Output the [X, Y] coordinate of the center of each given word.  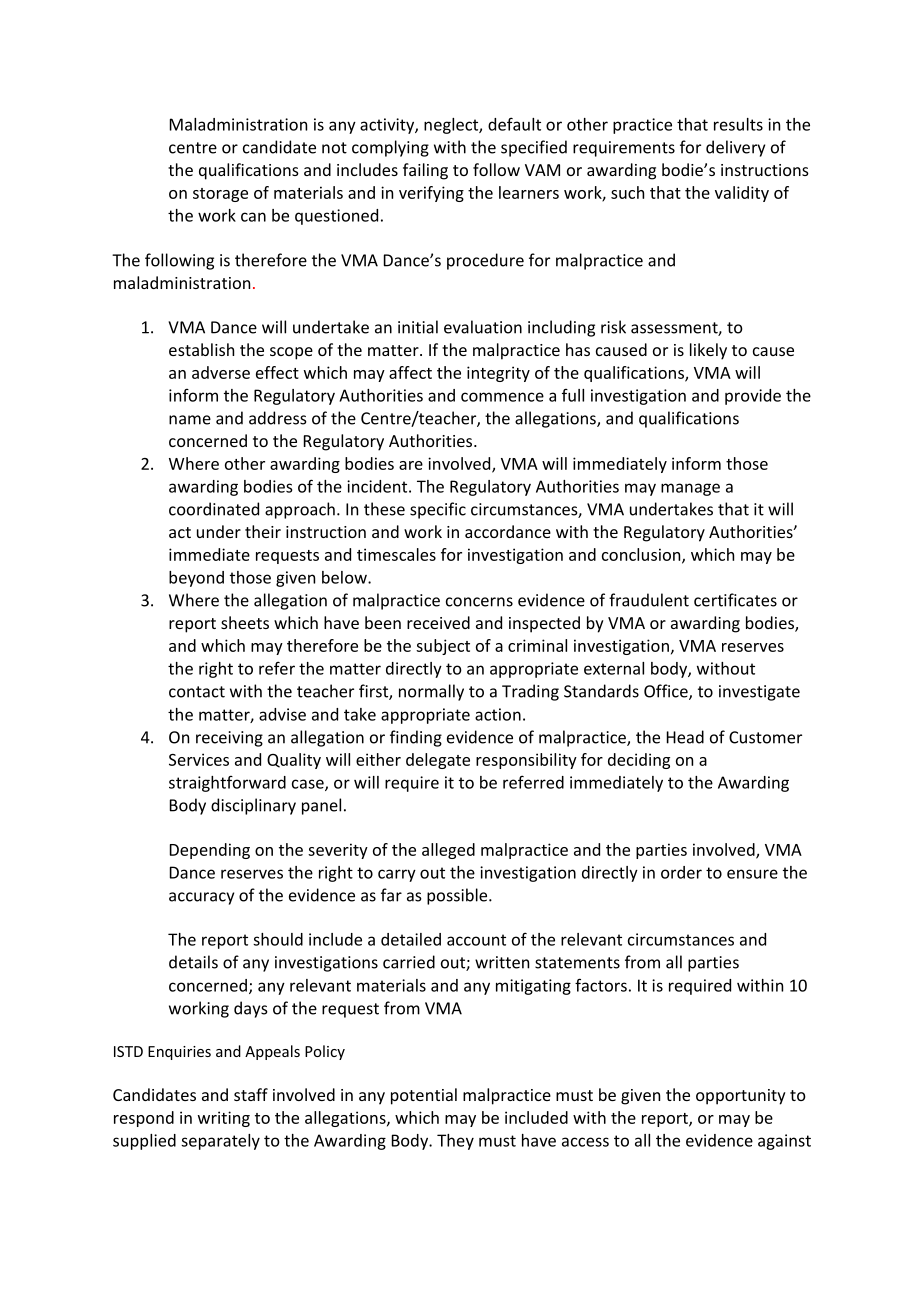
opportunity [741, 1097]
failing [425, 171]
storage [220, 195]
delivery [735, 148]
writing [224, 1119]
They [455, 1142]
